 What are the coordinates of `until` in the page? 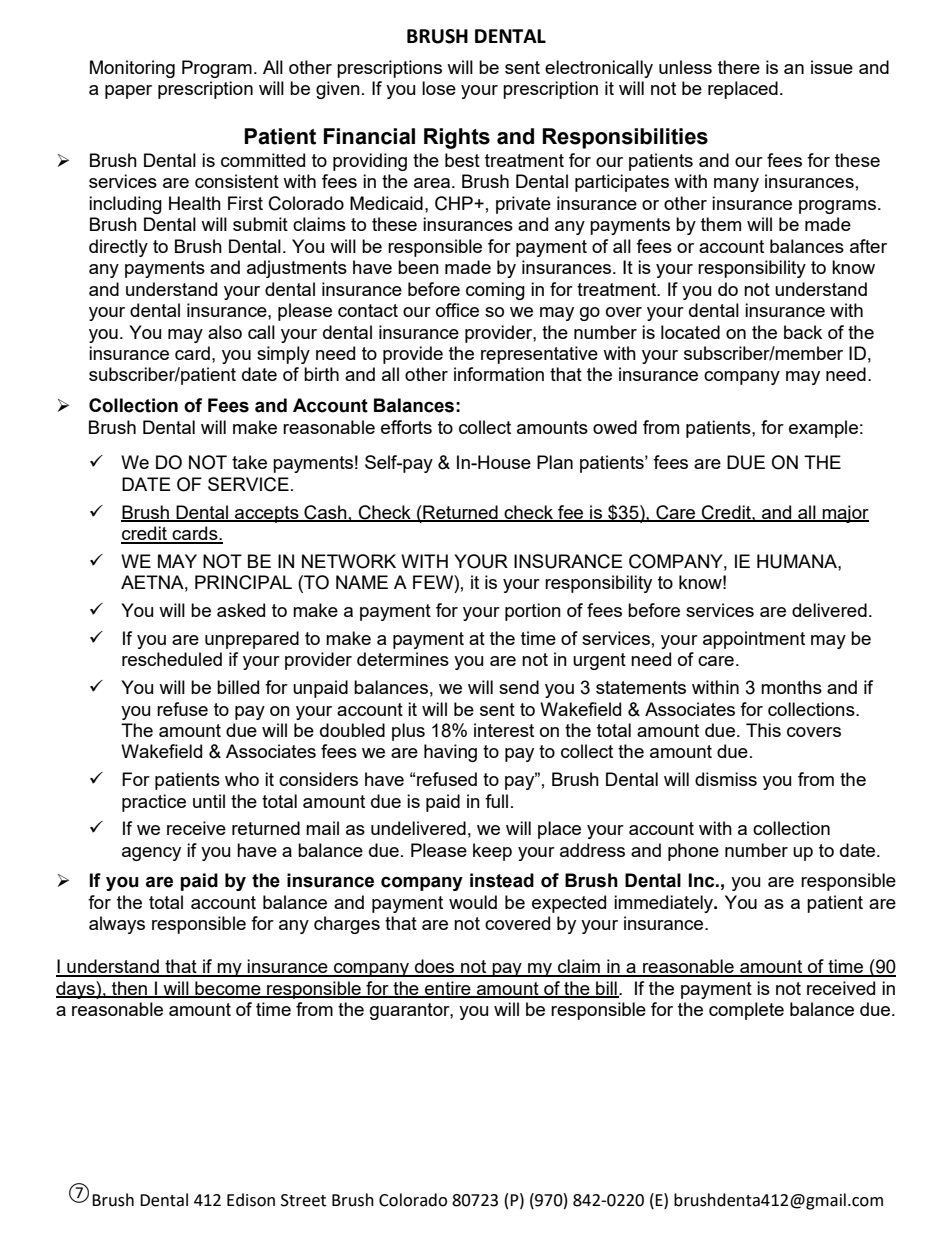 It's located at (209, 801).
